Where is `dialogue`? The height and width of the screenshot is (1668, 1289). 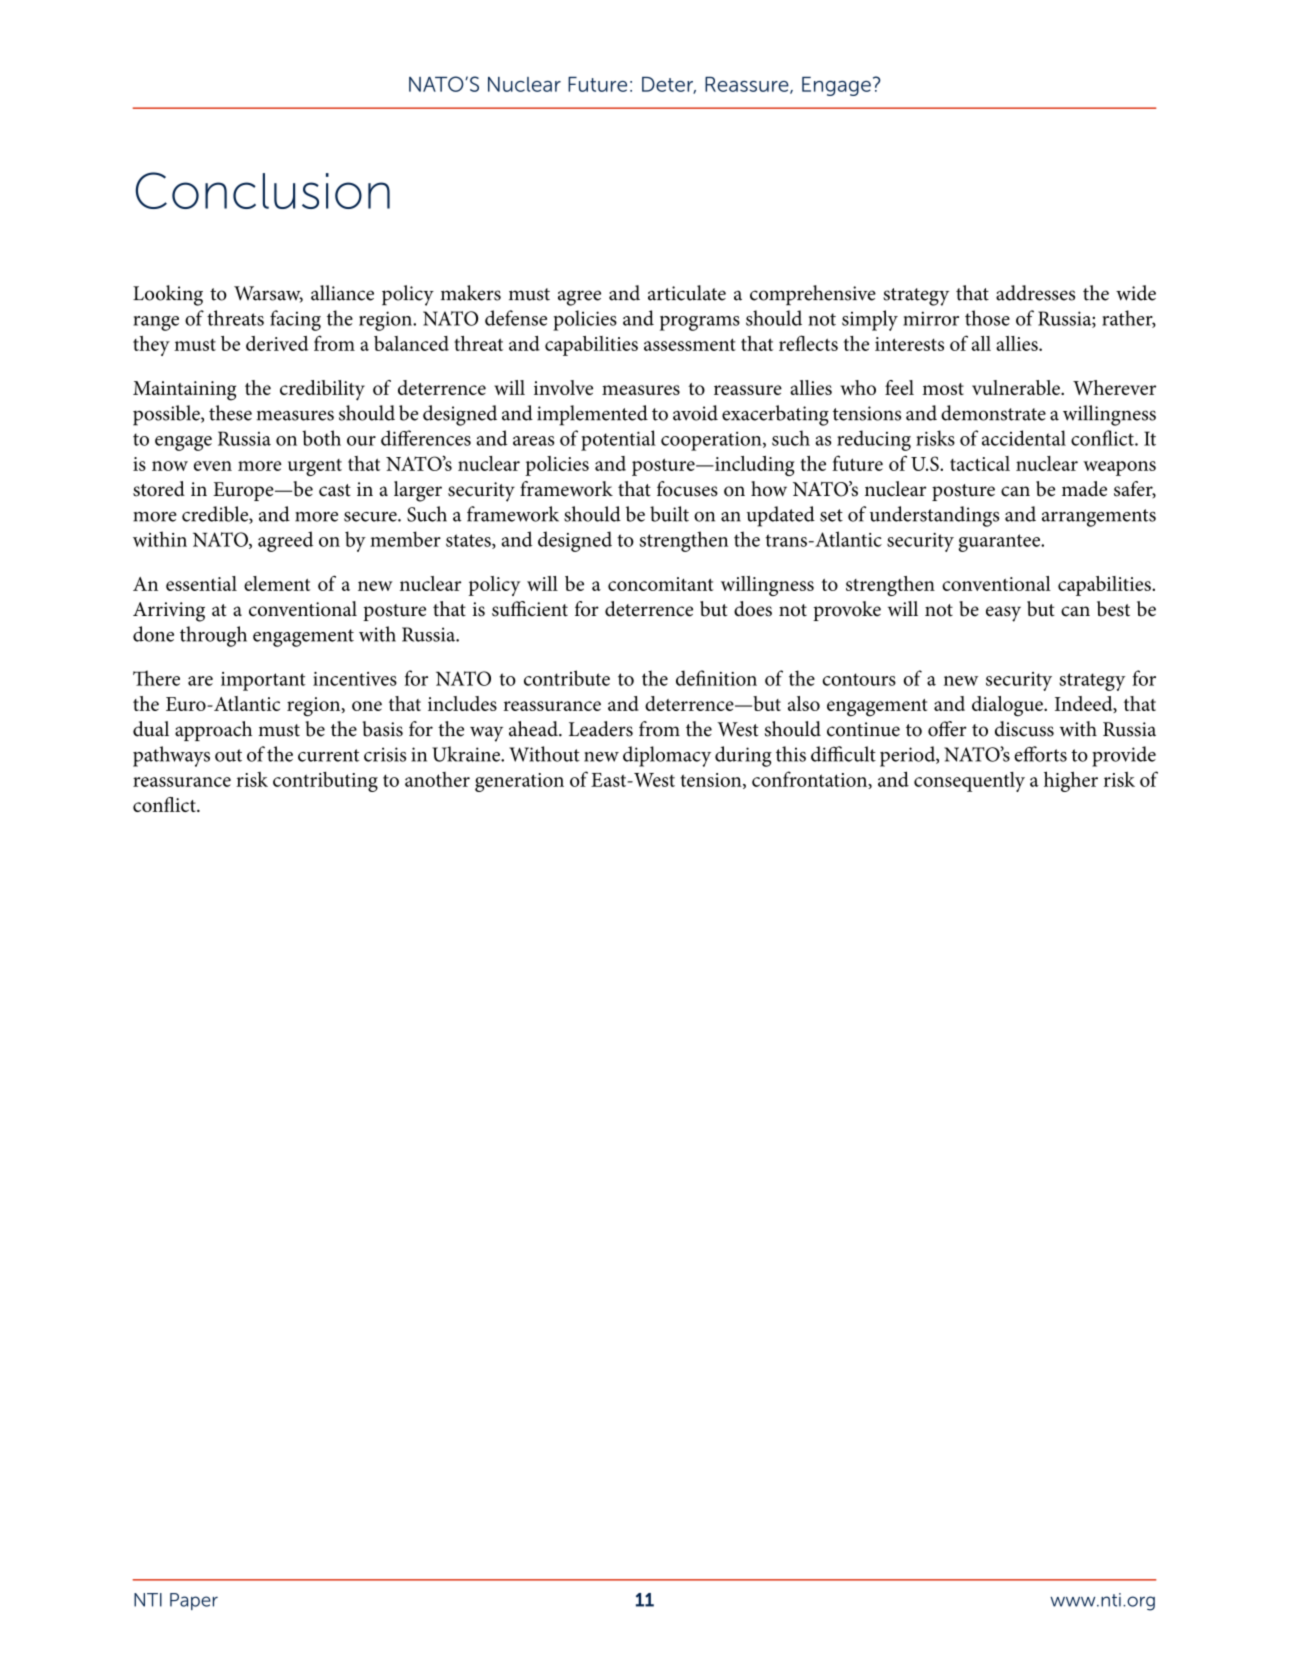
dialogue is located at coordinates (1008, 706).
